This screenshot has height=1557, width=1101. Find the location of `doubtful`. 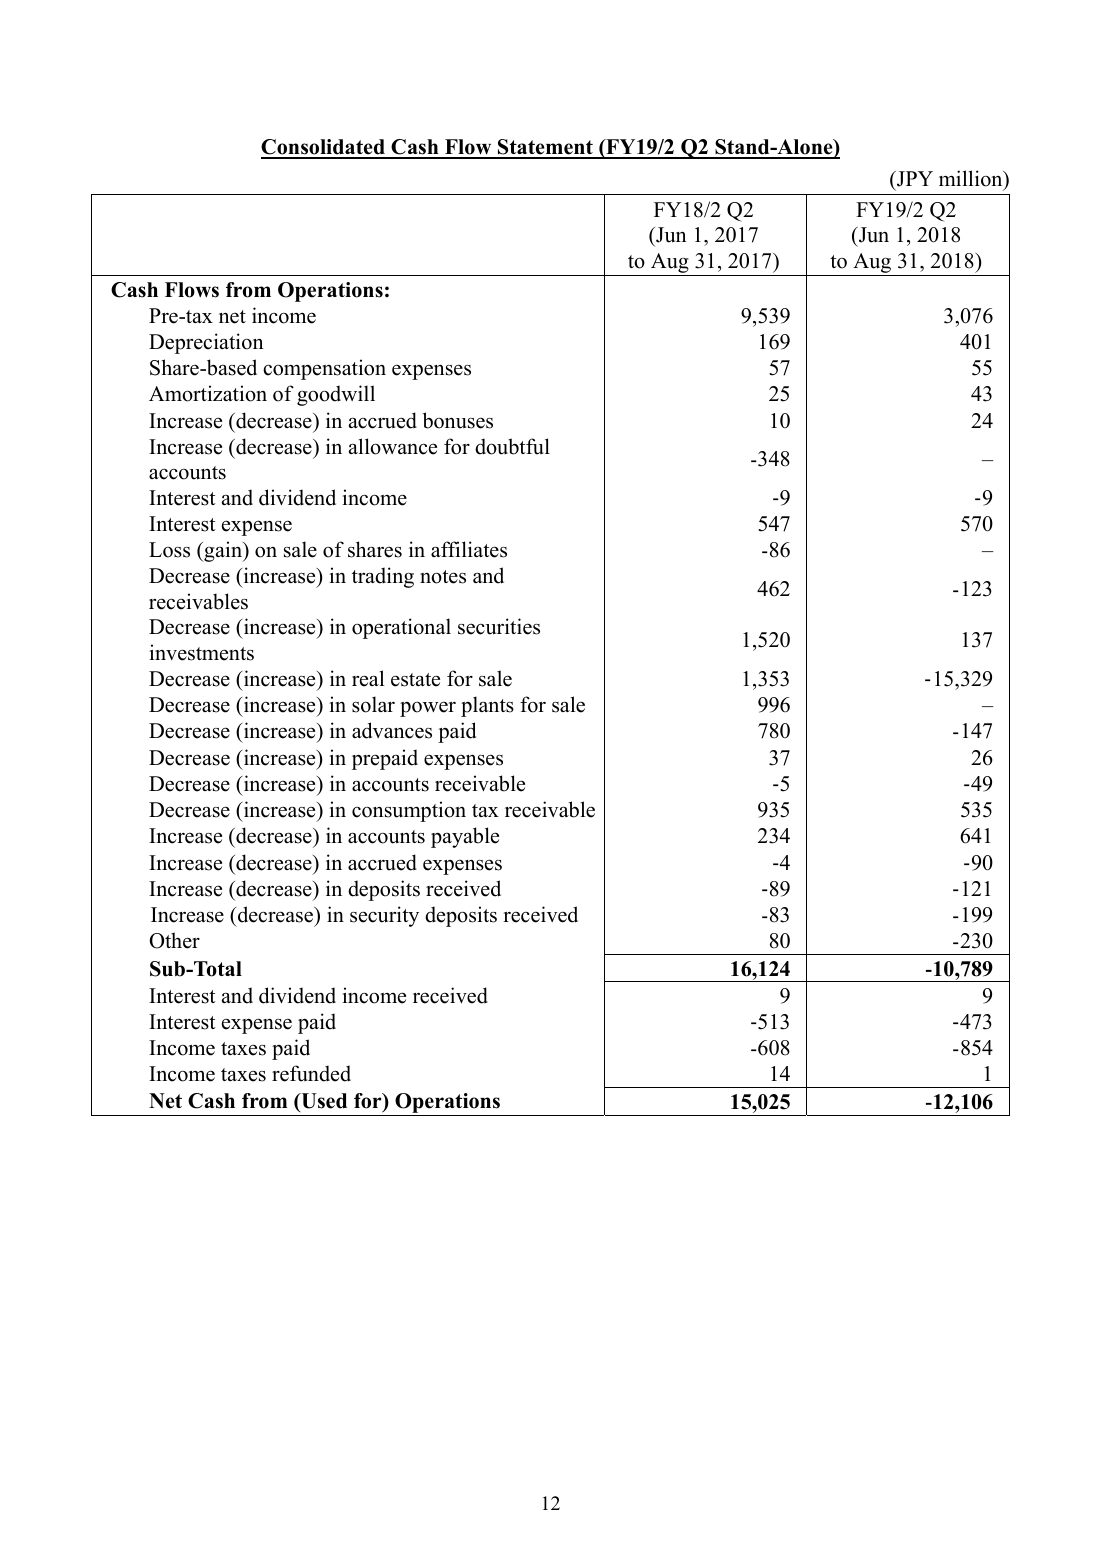

doubtful is located at coordinates (512, 446).
